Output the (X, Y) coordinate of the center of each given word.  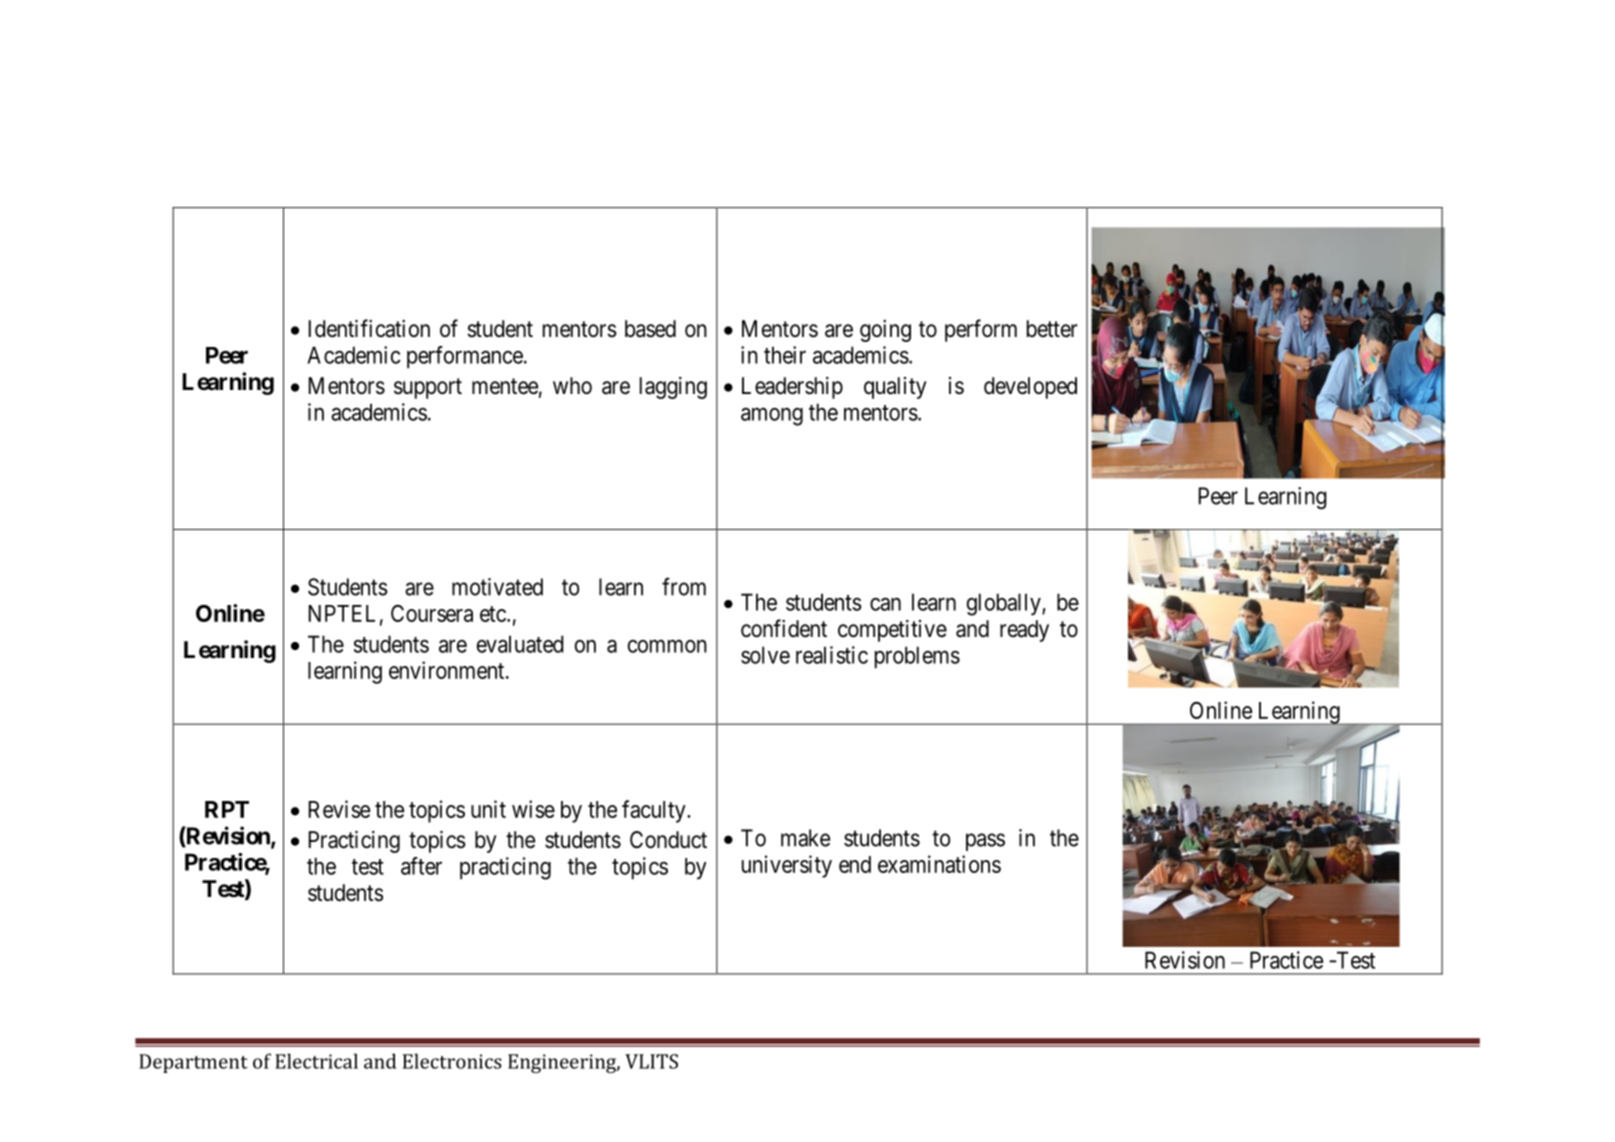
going (885, 331)
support (428, 388)
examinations (939, 864)
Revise (339, 809)
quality (895, 388)
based (650, 329)
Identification (369, 328)
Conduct (668, 840)
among (772, 417)
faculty (655, 811)
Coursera (432, 613)
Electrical (316, 1061)
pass (985, 842)
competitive (892, 631)
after (421, 866)
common (667, 646)
